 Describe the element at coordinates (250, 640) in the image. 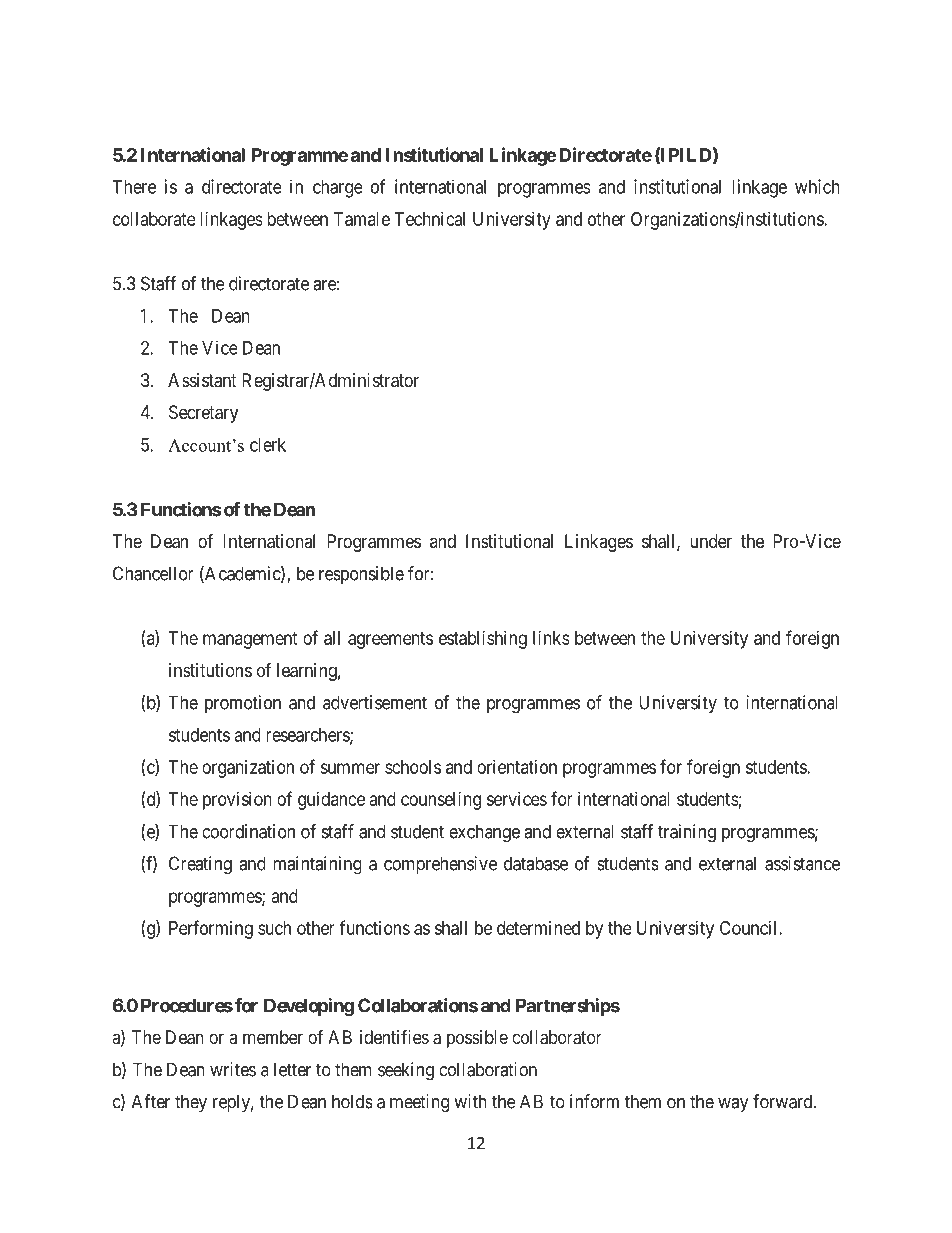

I see `management` at that location.
